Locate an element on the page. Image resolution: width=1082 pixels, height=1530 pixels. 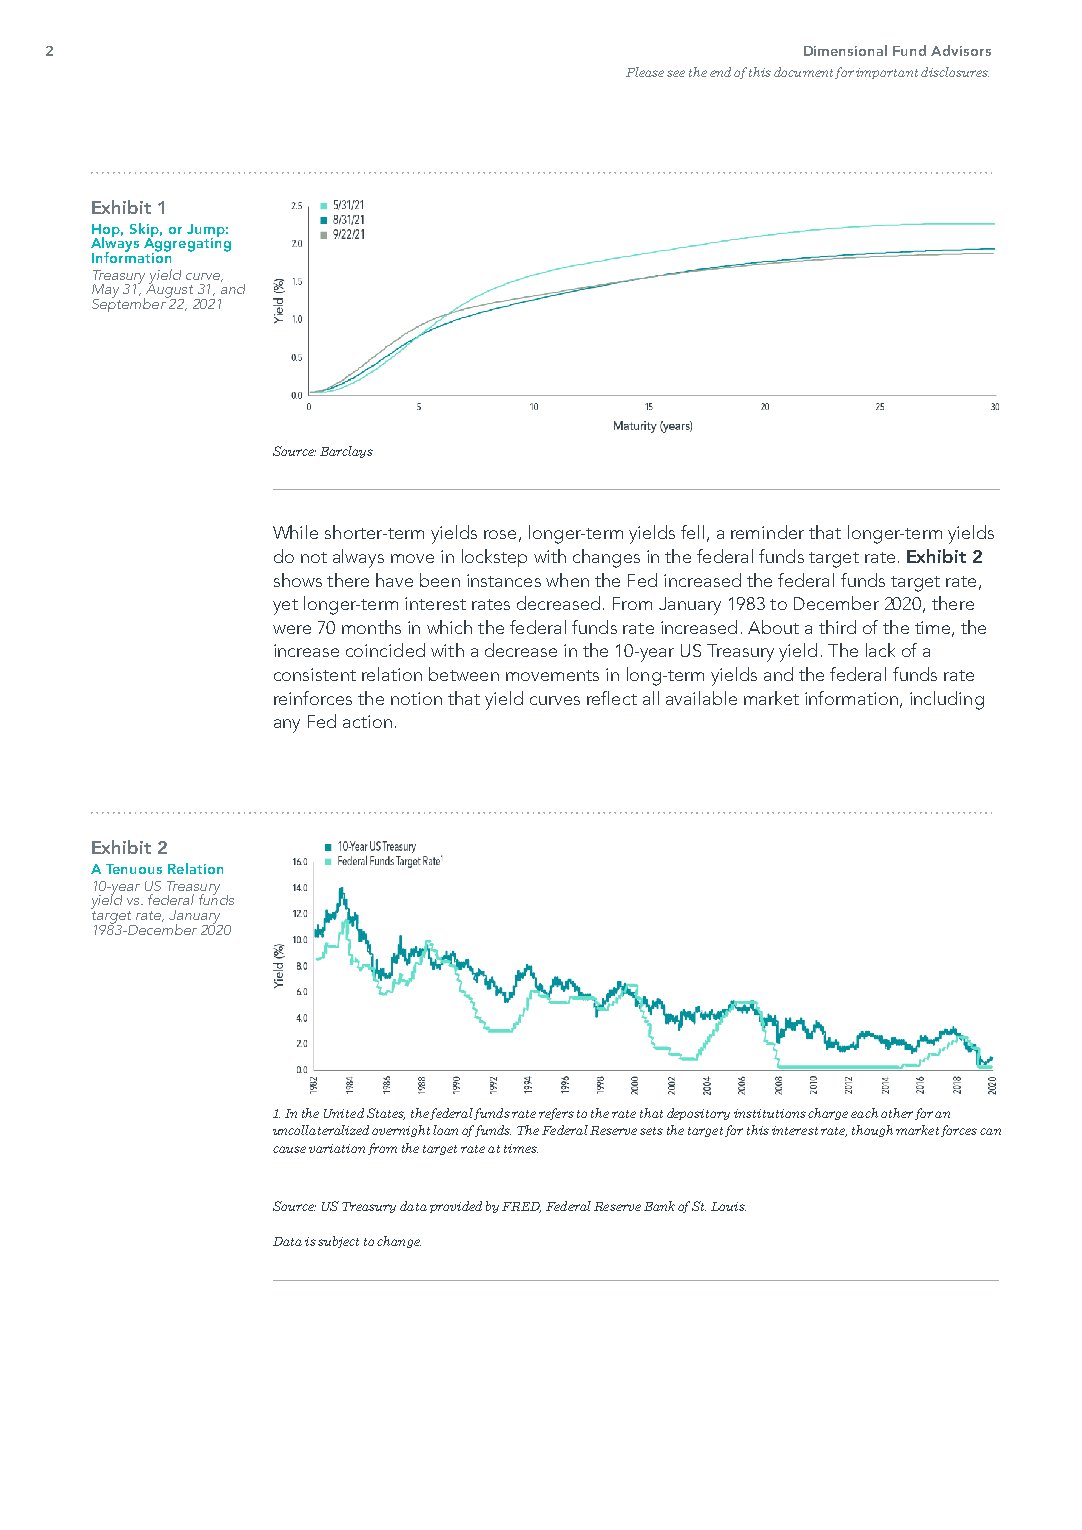
important is located at coordinates (887, 73).
